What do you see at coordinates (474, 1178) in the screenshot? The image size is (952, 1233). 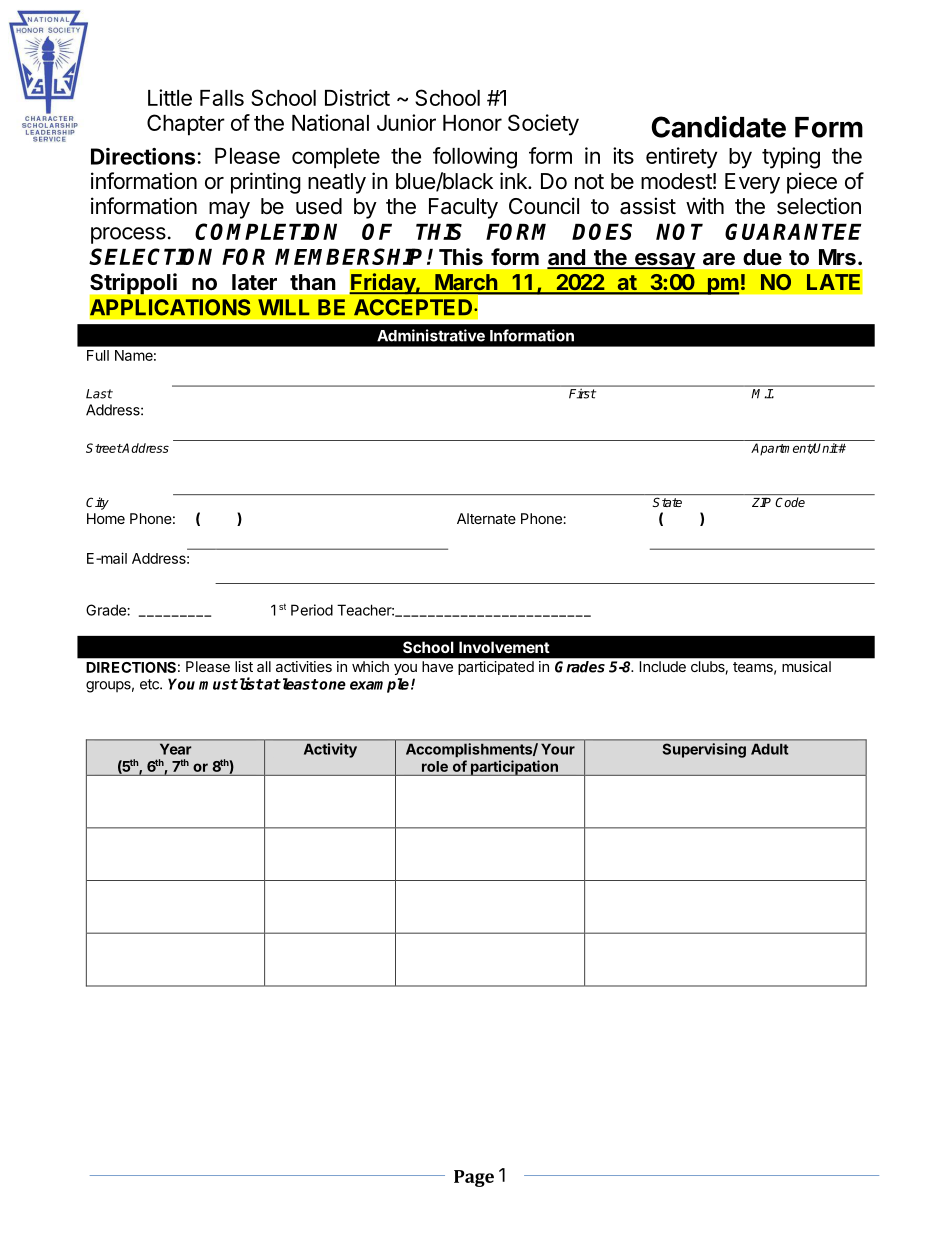 I see `Page` at bounding box center [474, 1178].
